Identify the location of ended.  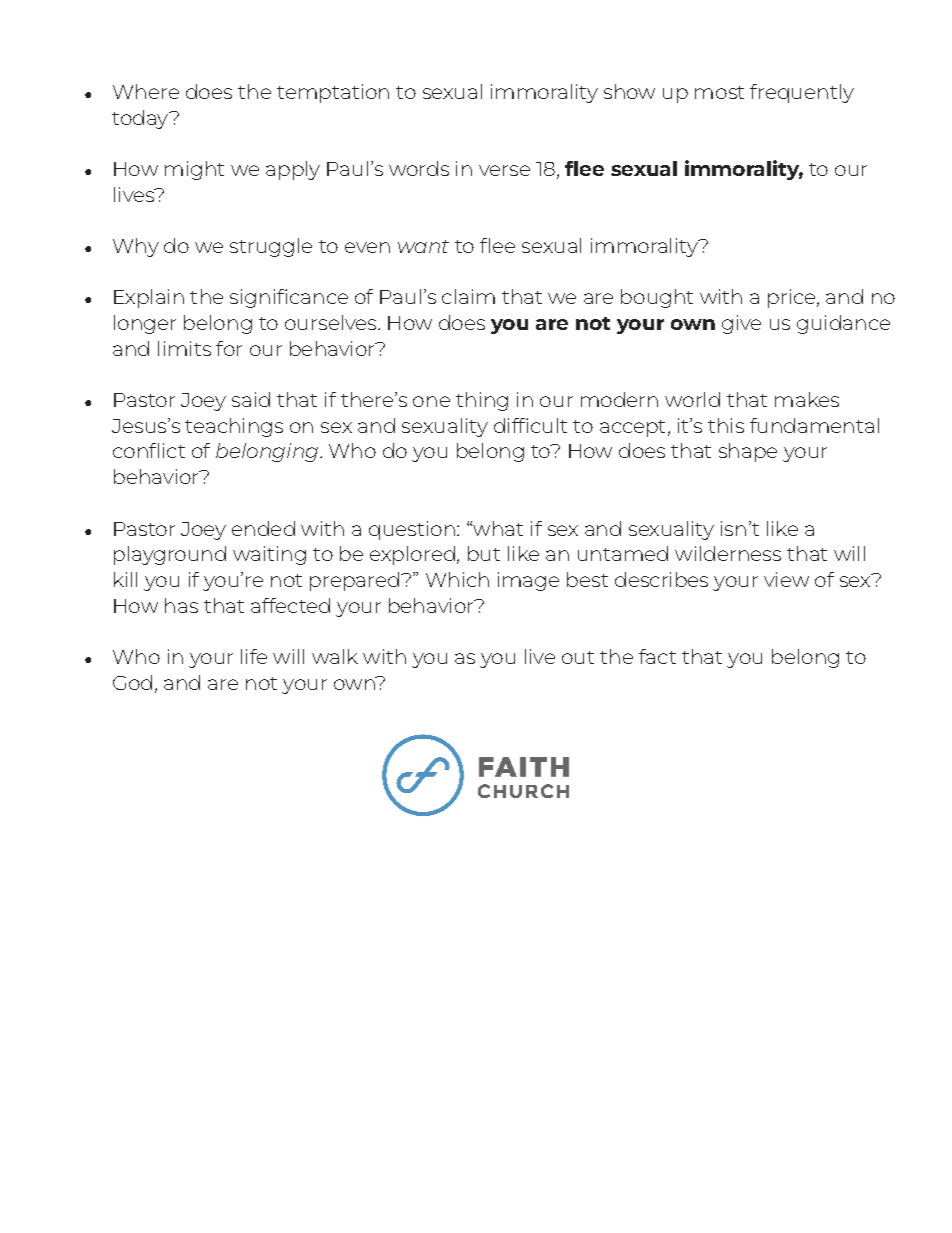
(263, 528).
